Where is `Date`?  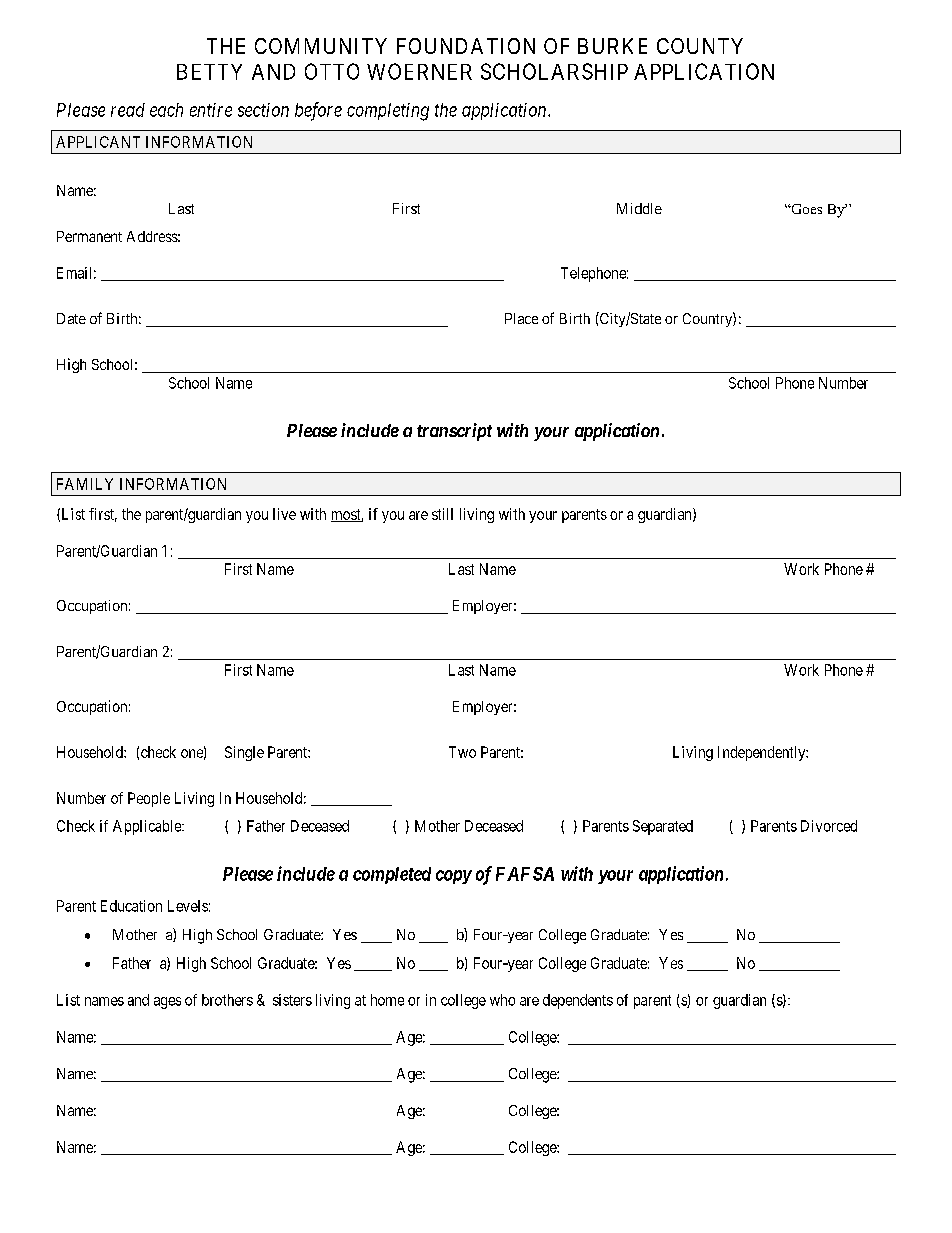
Date is located at coordinates (71, 318).
